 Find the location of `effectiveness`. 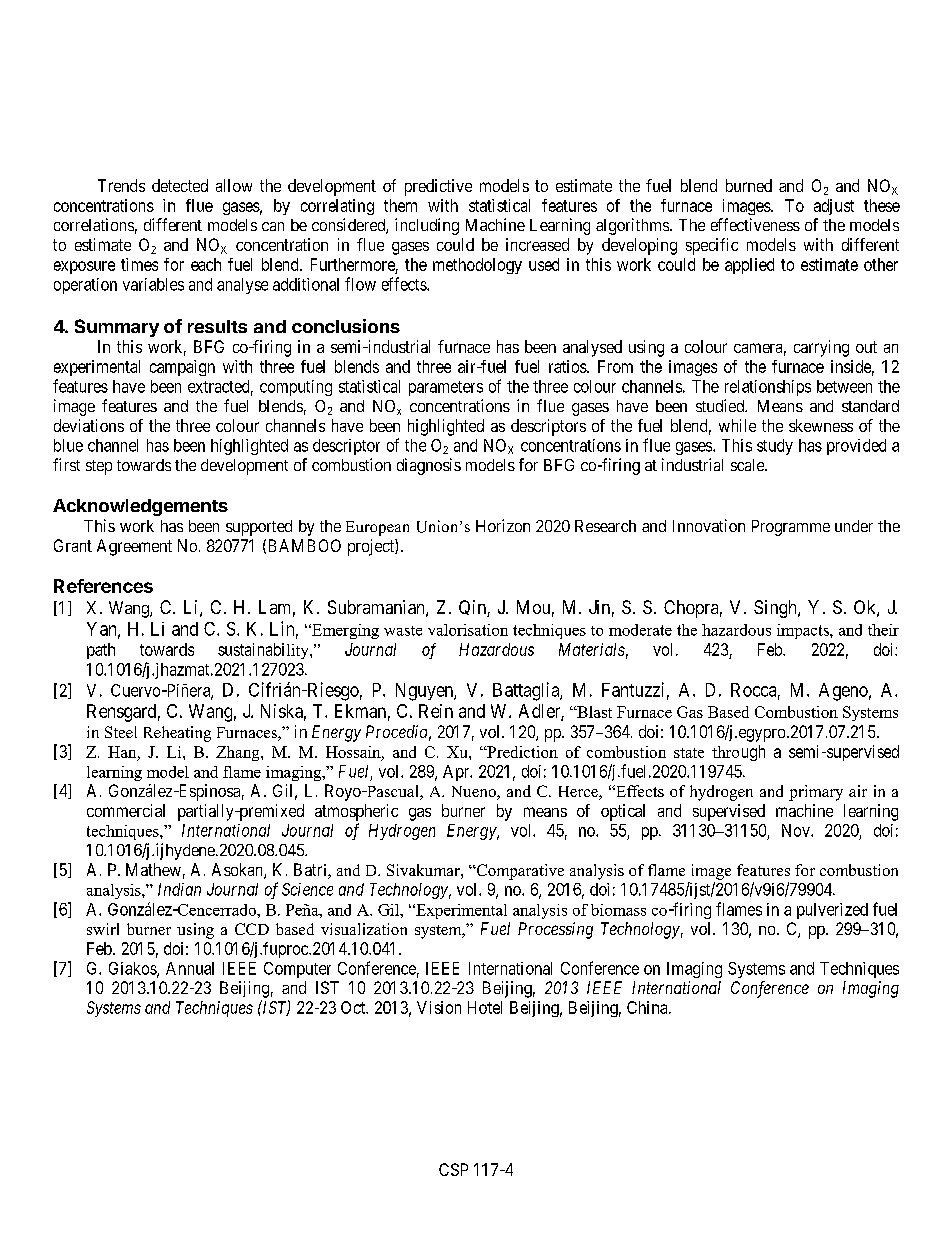

effectiveness is located at coordinates (755, 224).
